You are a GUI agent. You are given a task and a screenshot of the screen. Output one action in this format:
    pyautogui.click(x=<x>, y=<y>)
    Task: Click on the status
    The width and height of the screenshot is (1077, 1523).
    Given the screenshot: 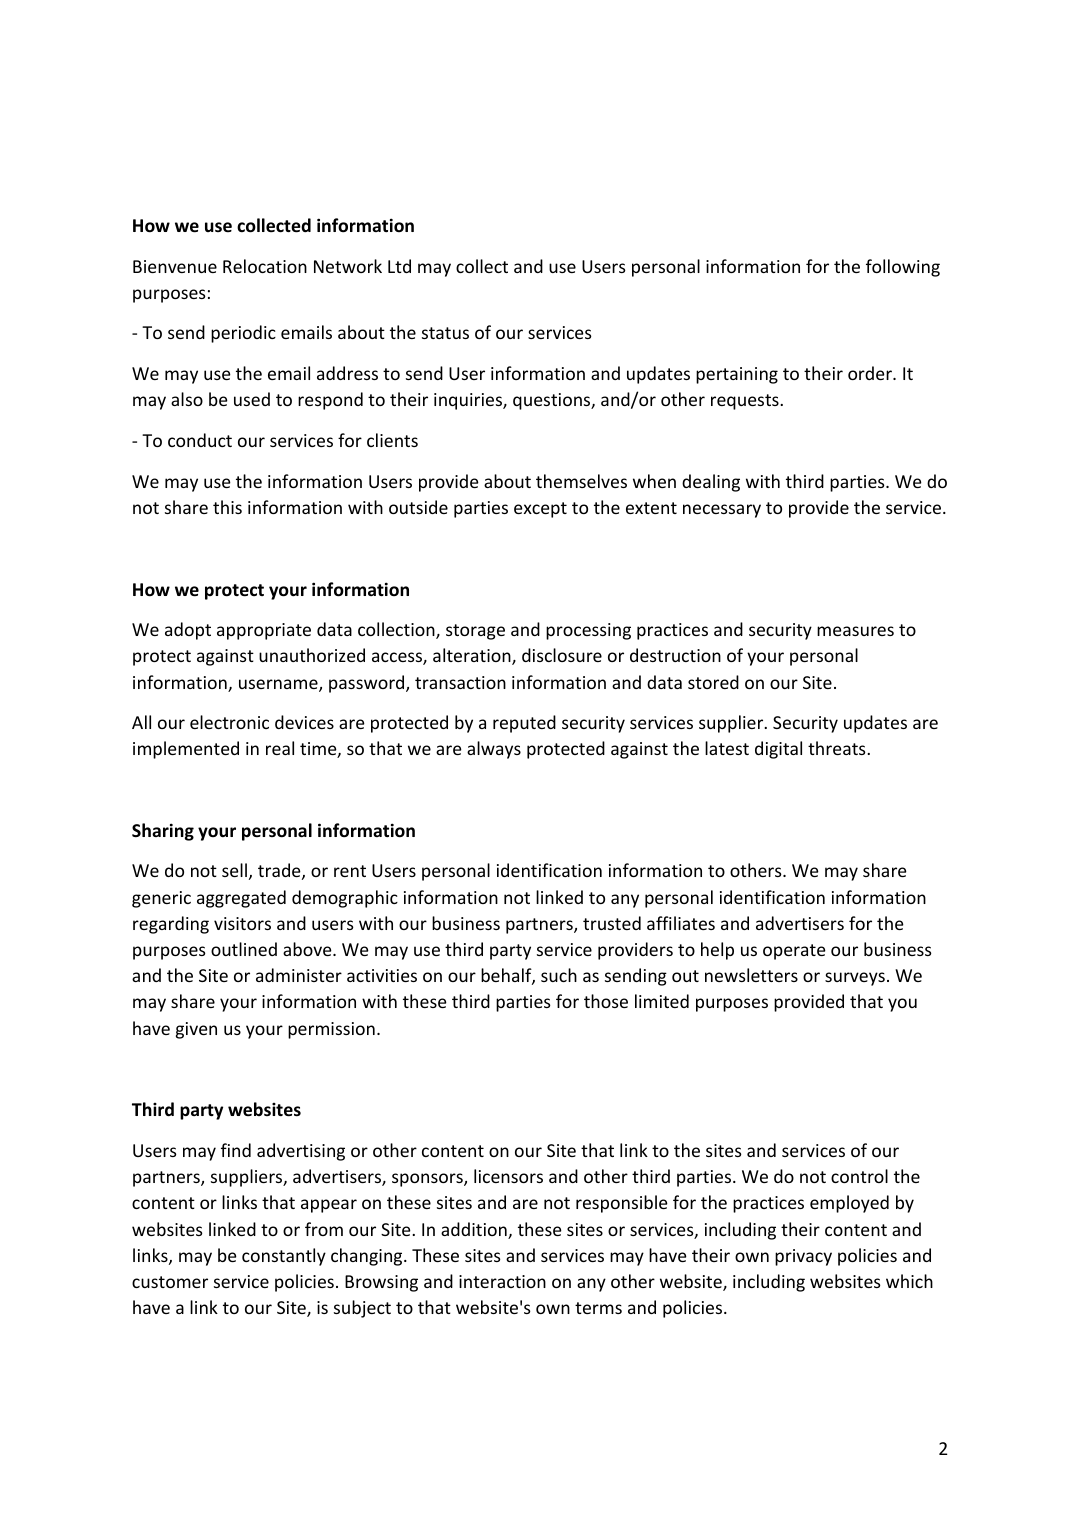 What is the action you would take?
    pyautogui.click(x=445, y=333)
